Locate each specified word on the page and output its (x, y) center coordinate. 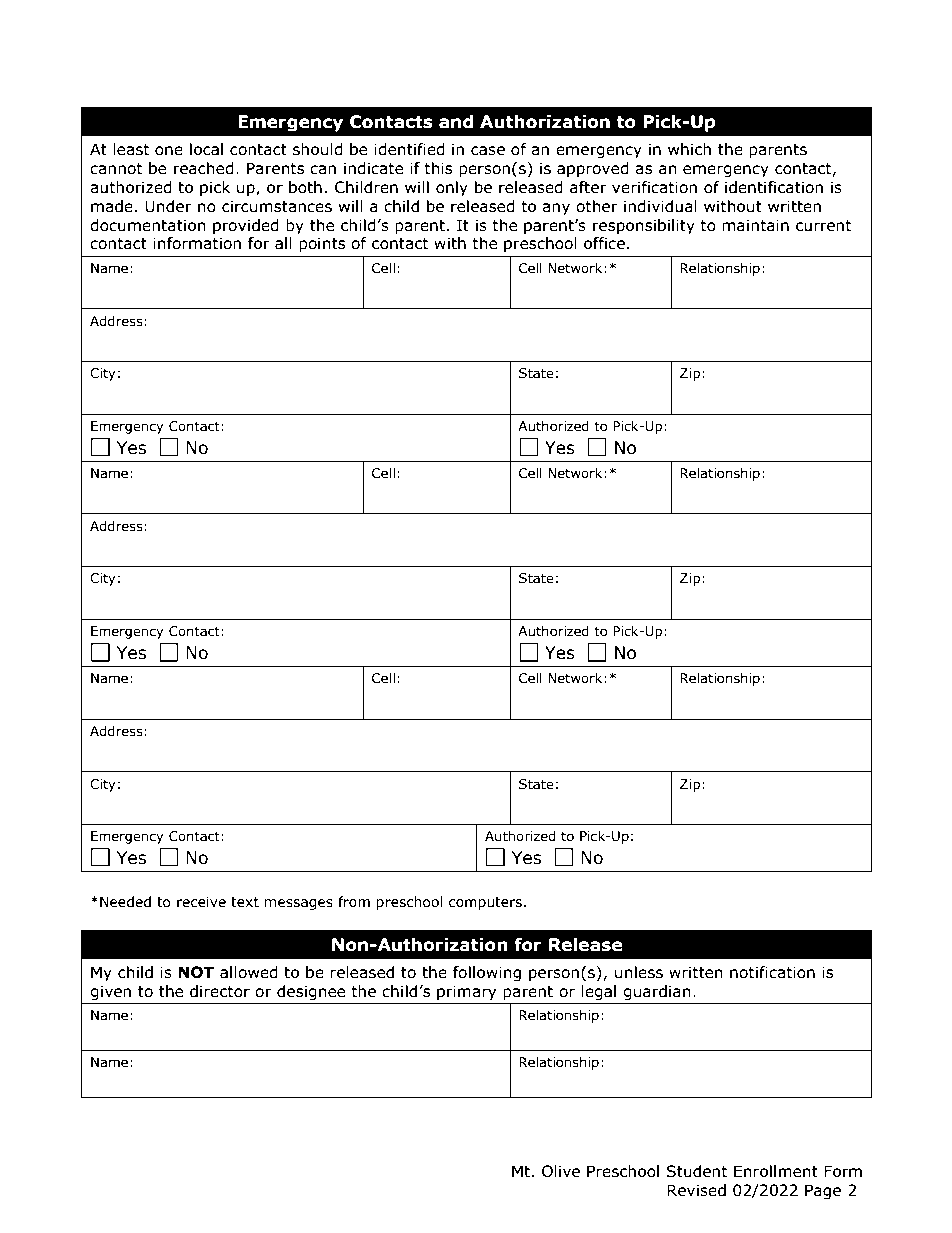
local (206, 149)
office (604, 243)
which (689, 149)
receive (201, 902)
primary (466, 992)
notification (772, 972)
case (488, 151)
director (220, 991)
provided (246, 226)
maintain (755, 225)
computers (485, 903)
